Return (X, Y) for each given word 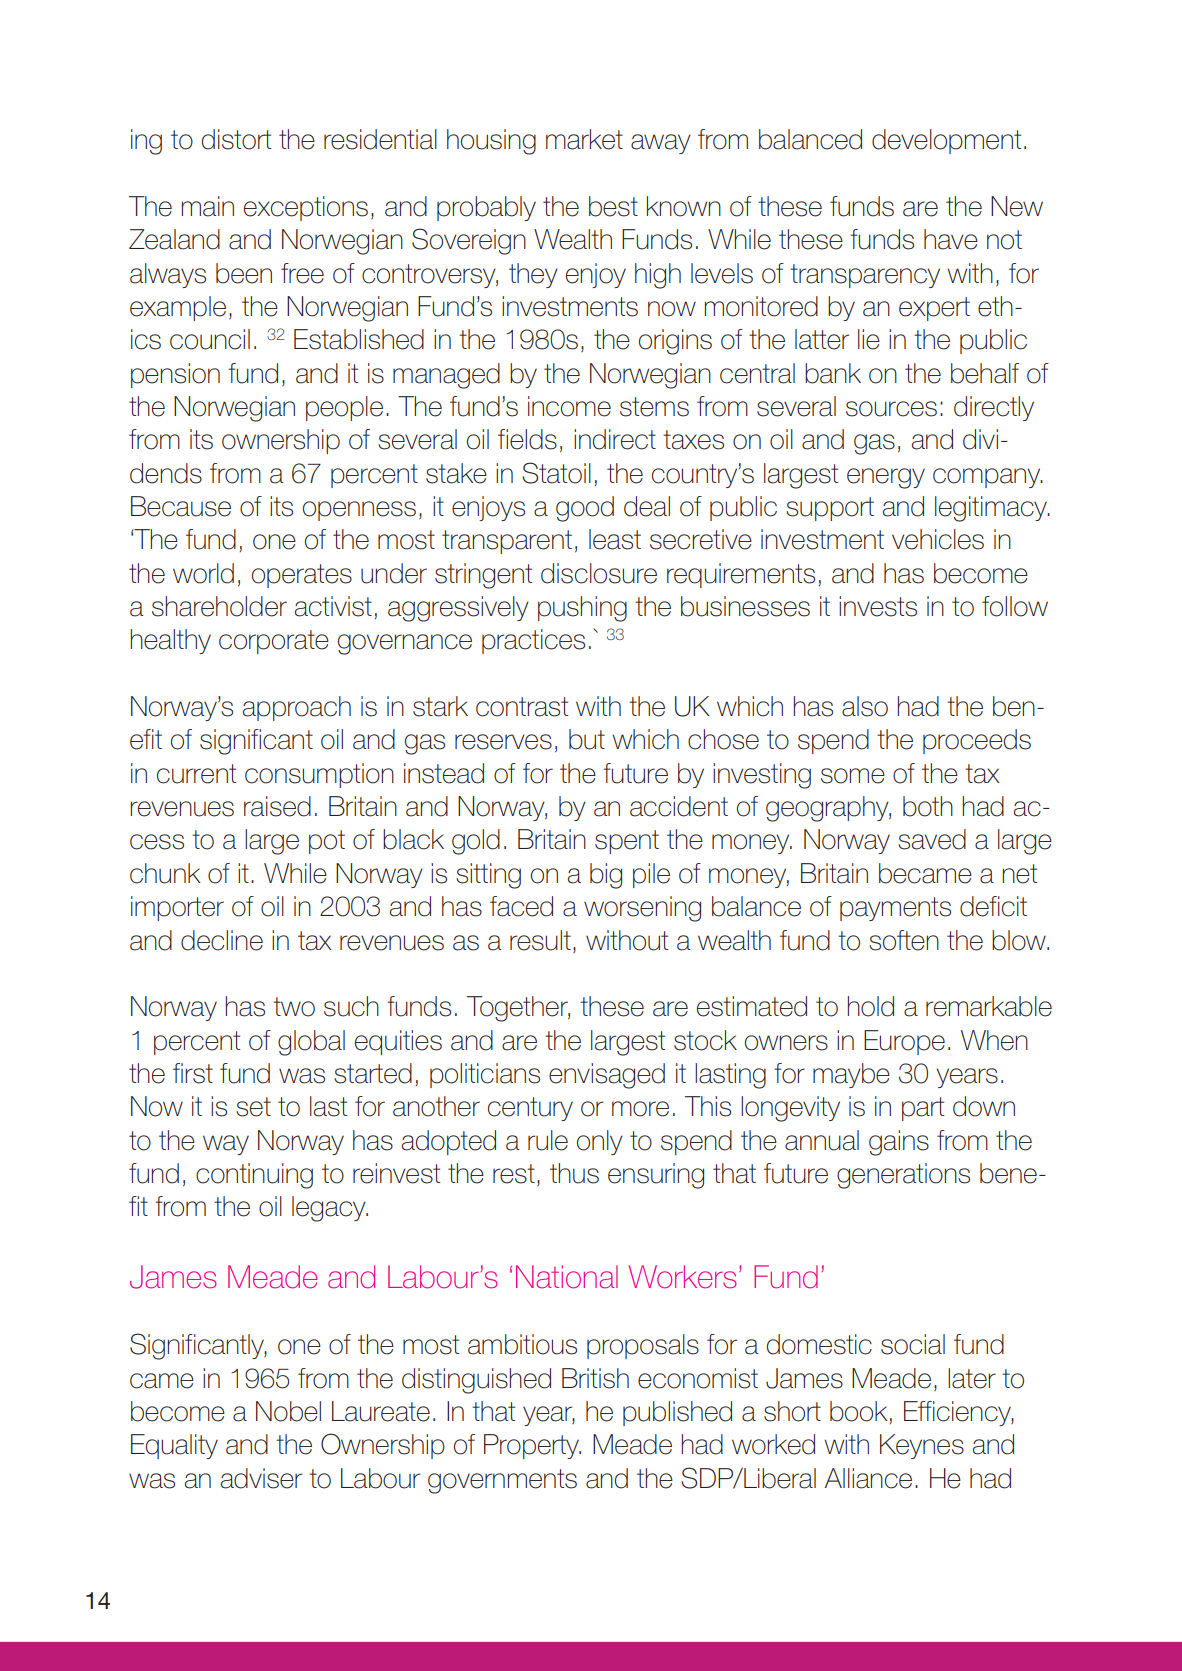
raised (277, 806)
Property (532, 1446)
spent (627, 842)
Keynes (922, 1446)
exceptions (306, 208)
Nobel (288, 1411)
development (946, 141)
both (928, 806)
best (613, 206)
